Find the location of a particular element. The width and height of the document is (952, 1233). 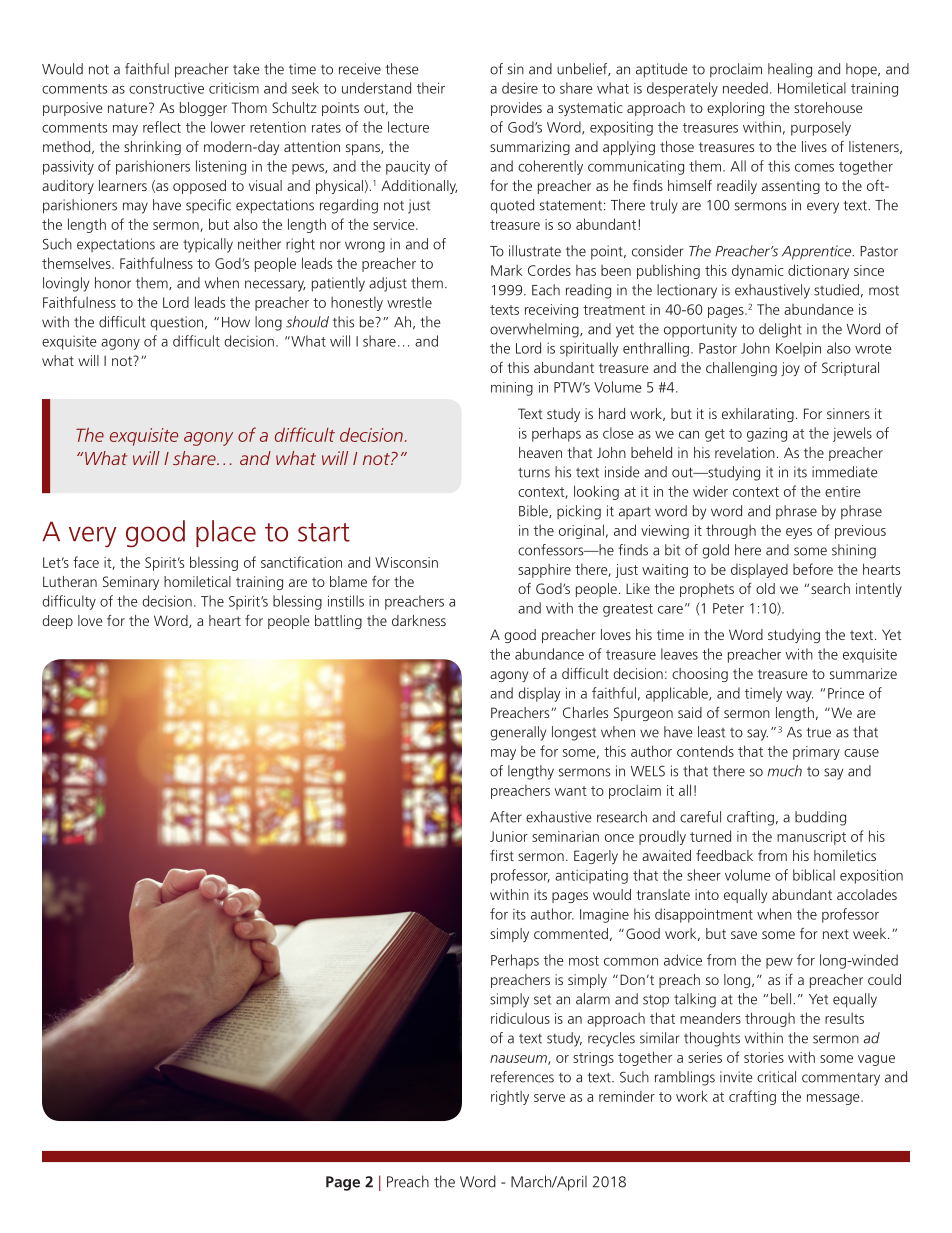

references is located at coordinates (522, 1077).
